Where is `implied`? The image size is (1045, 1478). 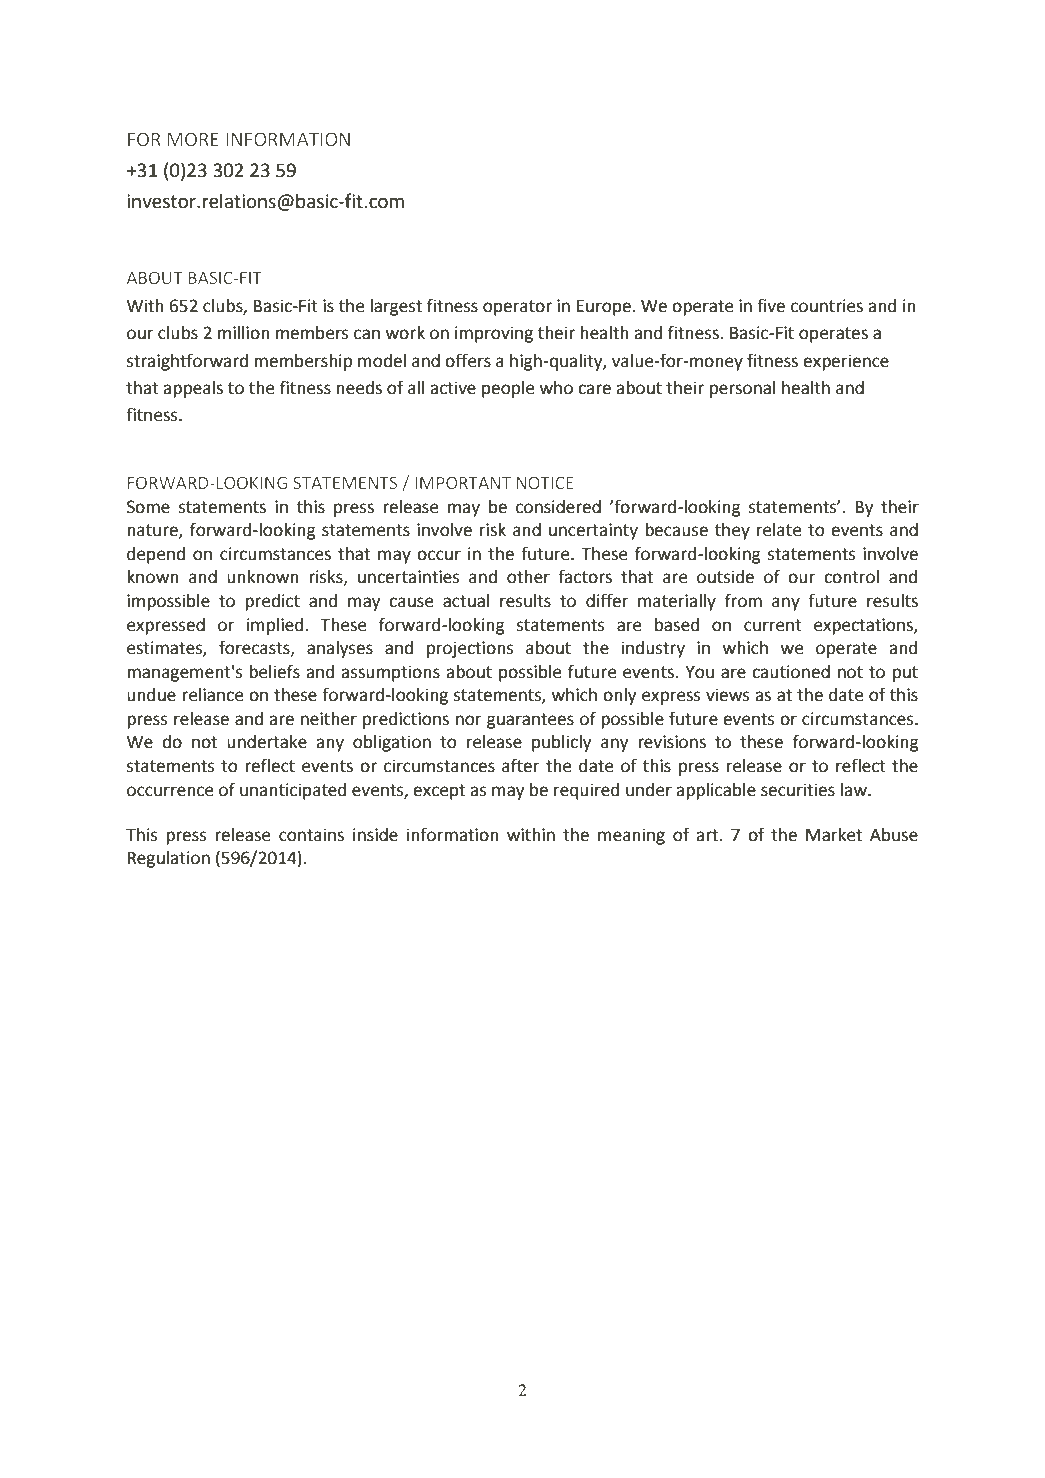 implied is located at coordinates (276, 626).
